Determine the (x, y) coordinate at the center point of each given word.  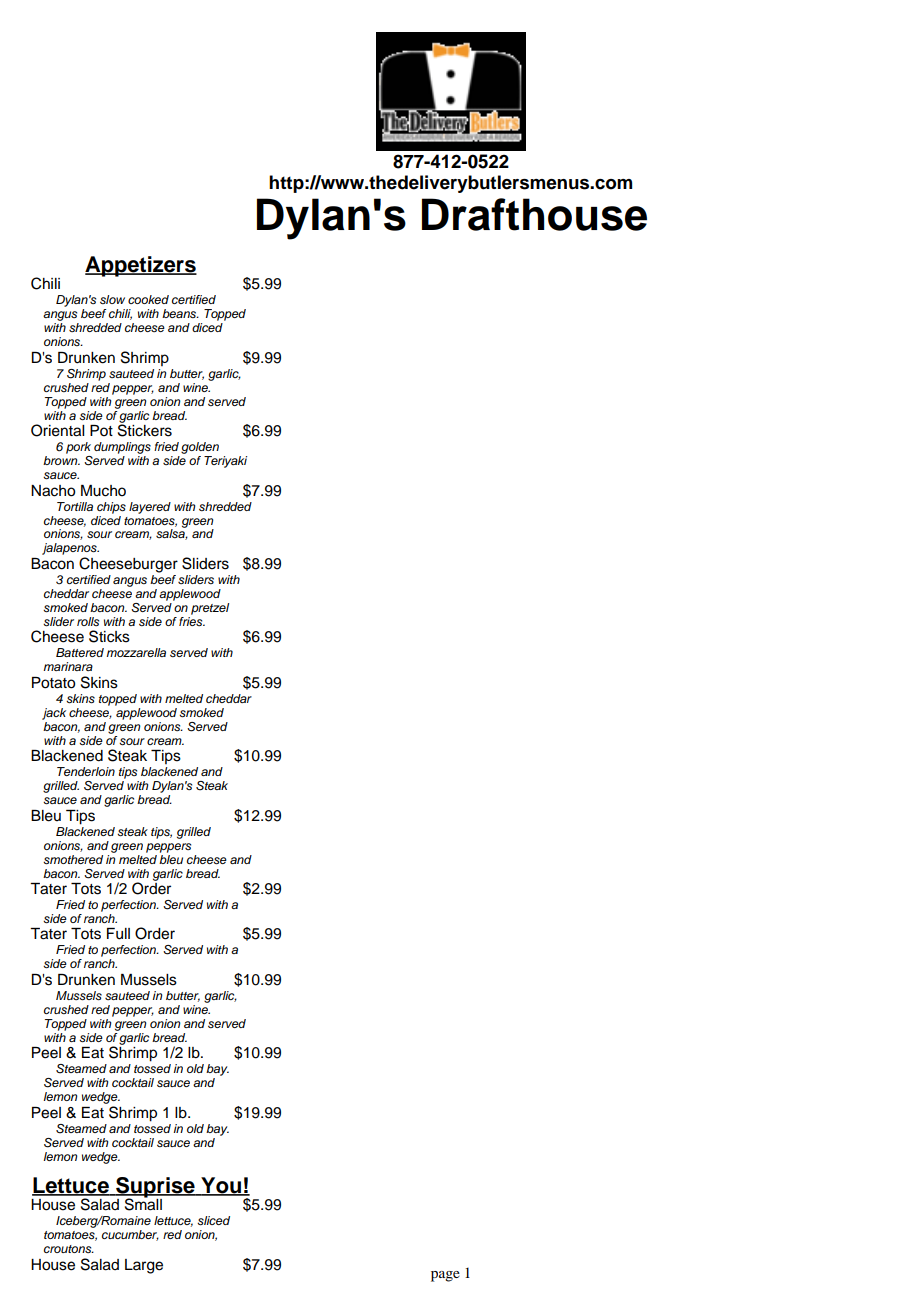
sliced (213, 1221)
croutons (69, 1249)
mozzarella (136, 652)
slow (112, 299)
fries (192, 620)
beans (180, 313)
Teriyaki (225, 462)
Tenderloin (86, 771)
